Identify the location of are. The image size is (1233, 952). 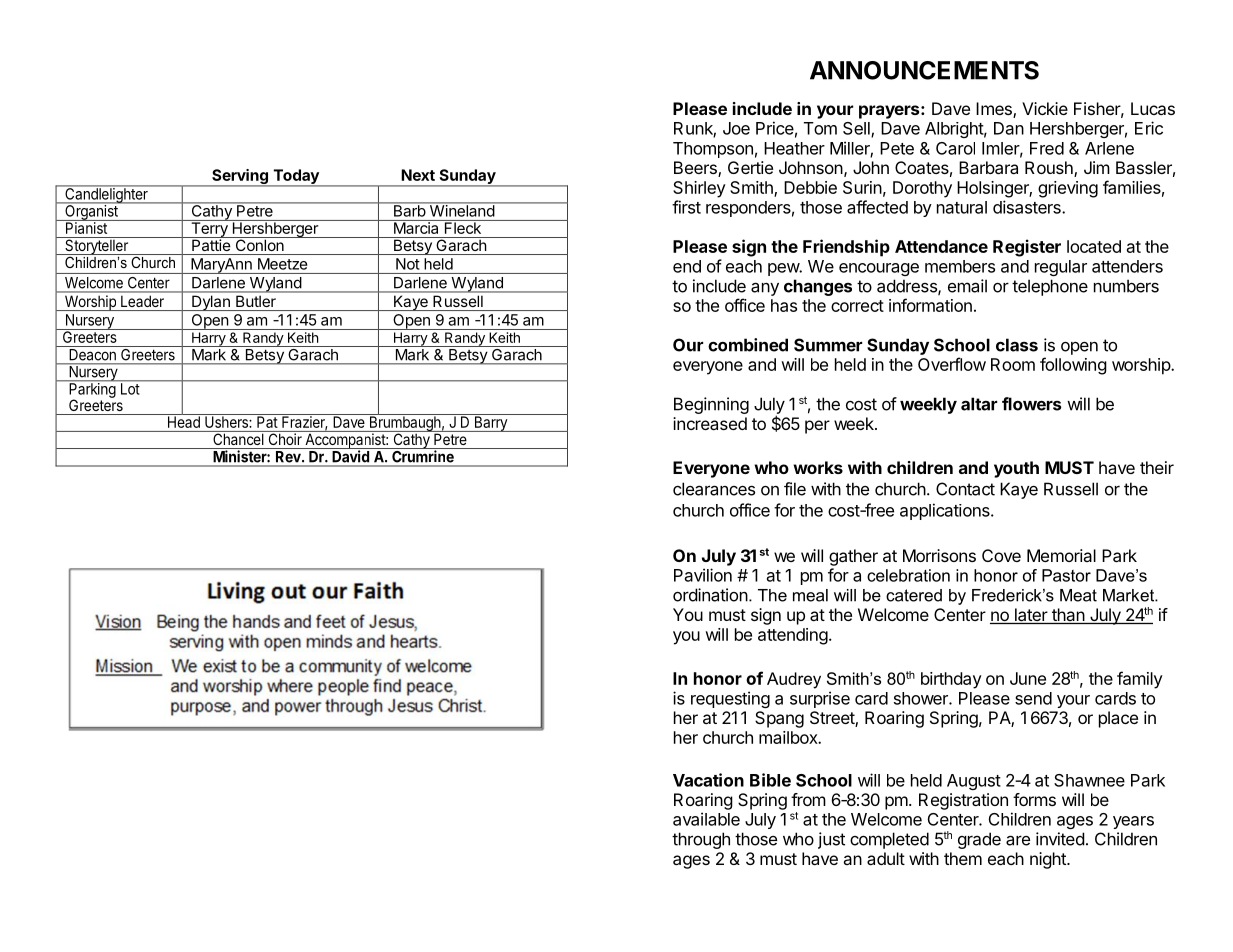
(1018, 840).
